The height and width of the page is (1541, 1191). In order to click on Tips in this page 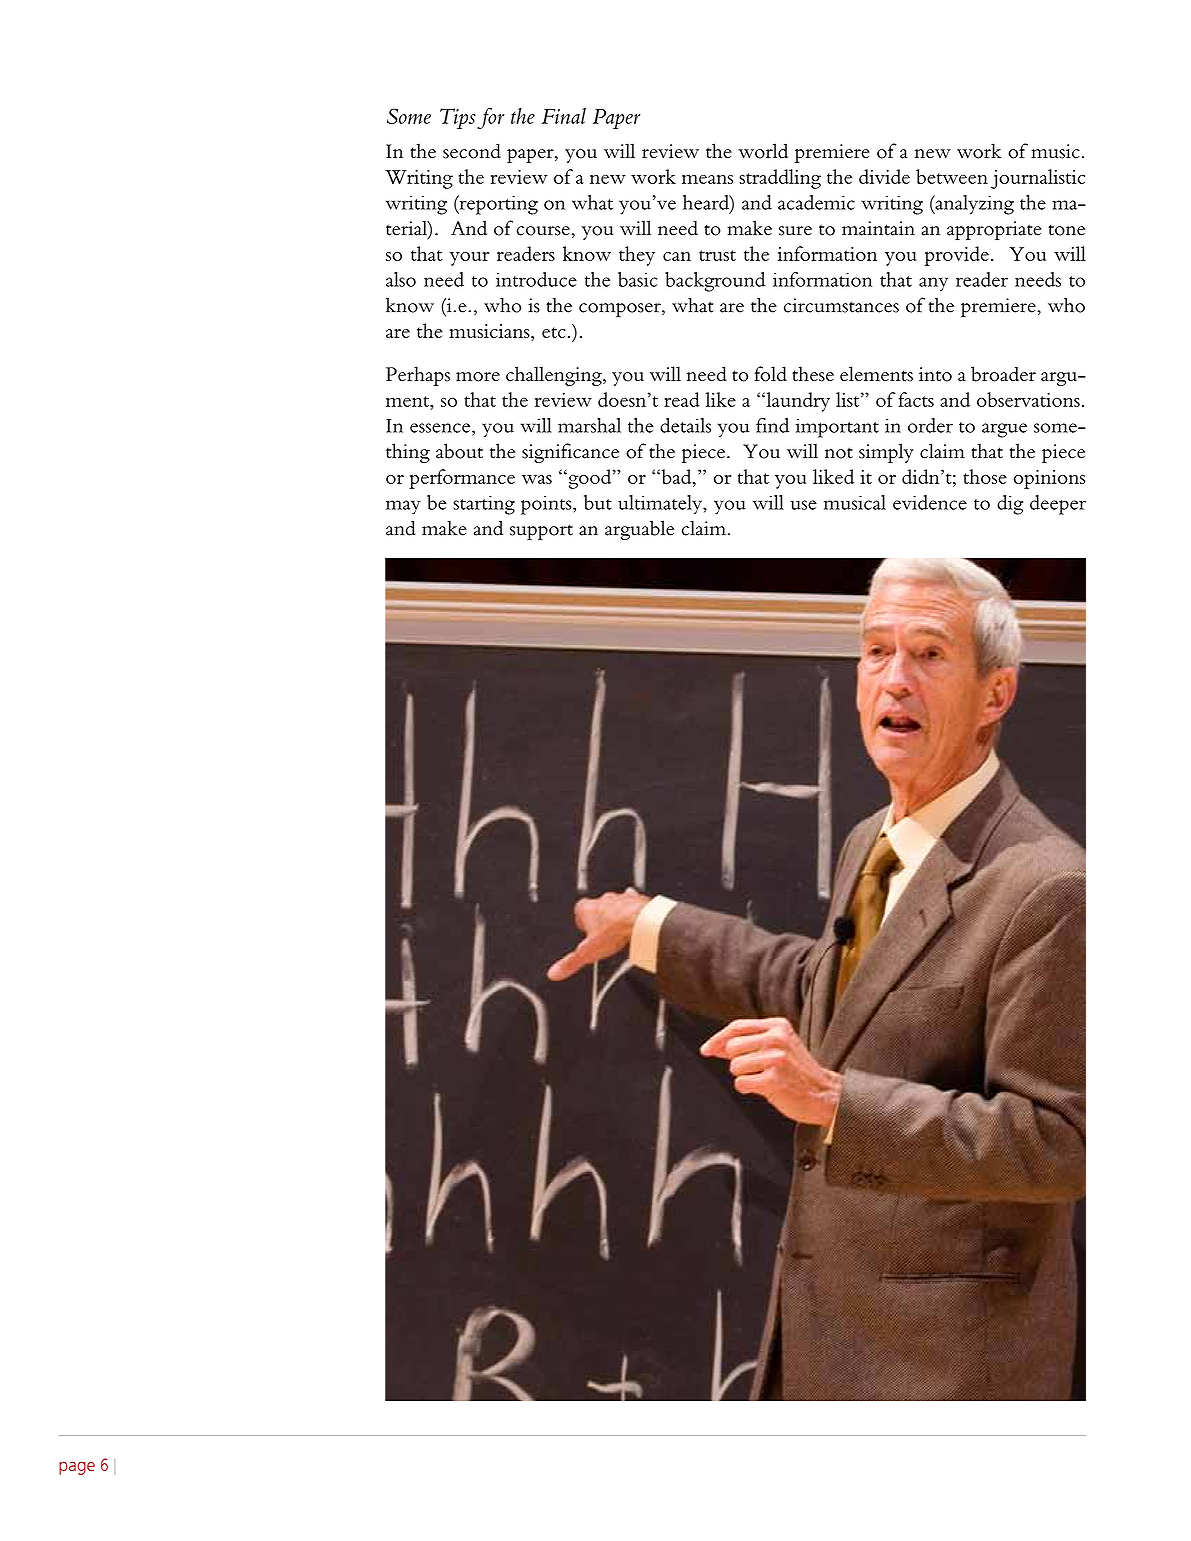, I will do `click(458, 118)`.
